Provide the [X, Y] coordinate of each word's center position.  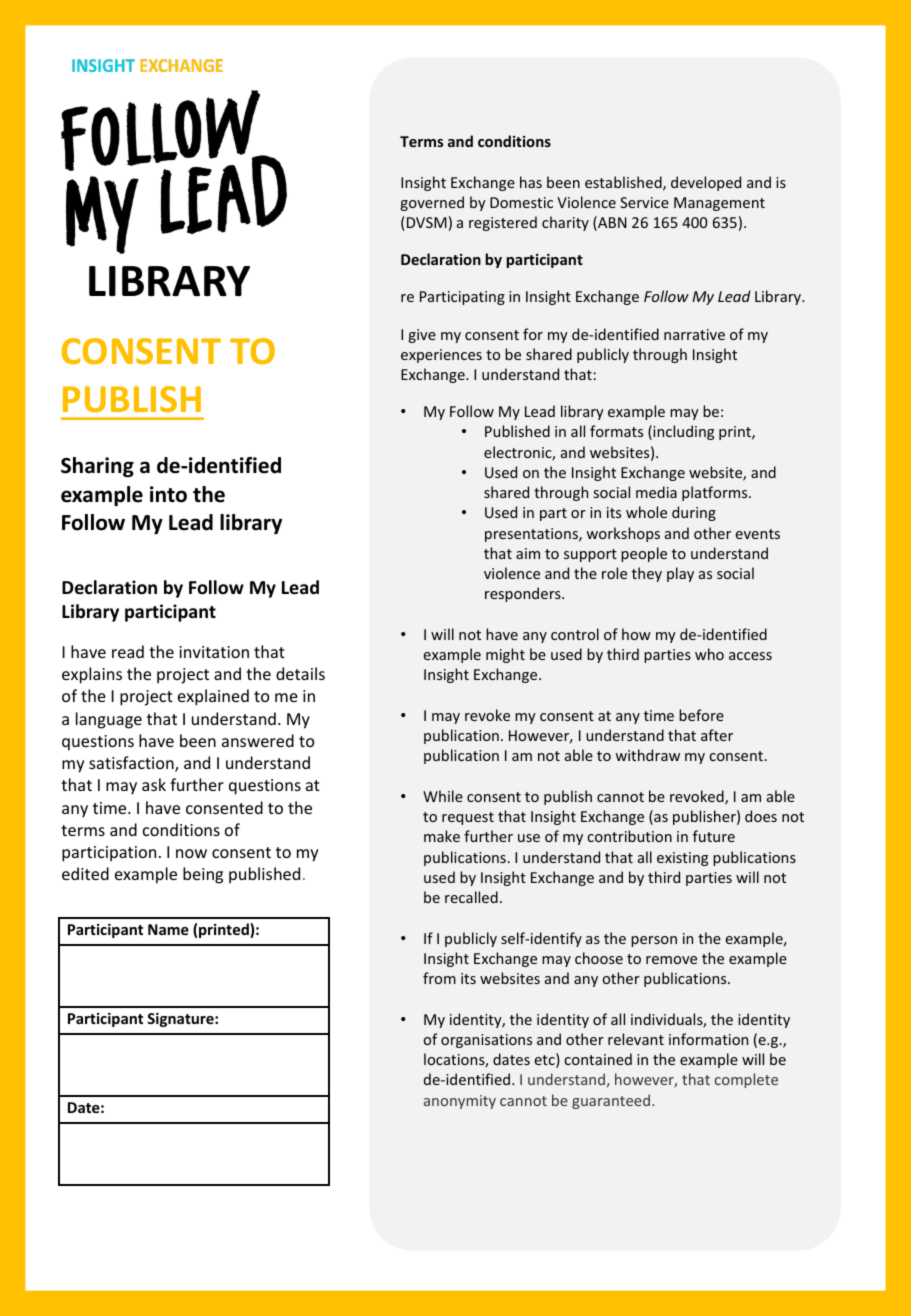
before [701, 715]
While [443, 796]
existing [682, 859]
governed [432, 203]
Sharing [97, 467]
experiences [441, 356]
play [680, 574]
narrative [694, 334]
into [168, 494]
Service [644, 202]
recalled [471, 897]
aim [528, 553]
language [109, 720]
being [203, 875]
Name [168, 929]
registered [503, 223]
